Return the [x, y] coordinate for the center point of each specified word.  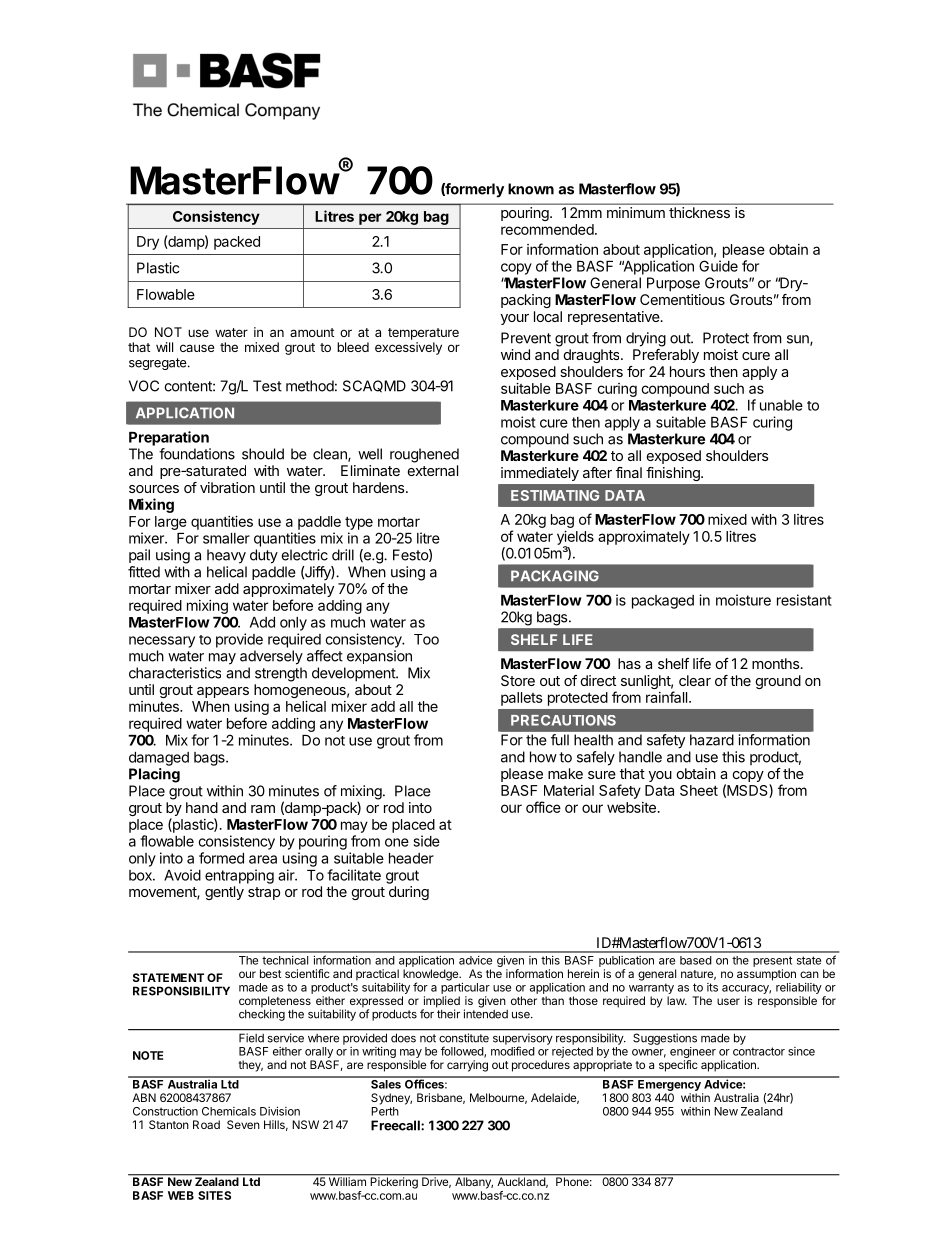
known [531, 189]
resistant [804, 600]
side [426, 841]
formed [221, 858]
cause [197, 348]
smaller [226, 538]
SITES [214, 1195]
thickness [699, 212]
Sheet [699, 790]
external [433, 470]
